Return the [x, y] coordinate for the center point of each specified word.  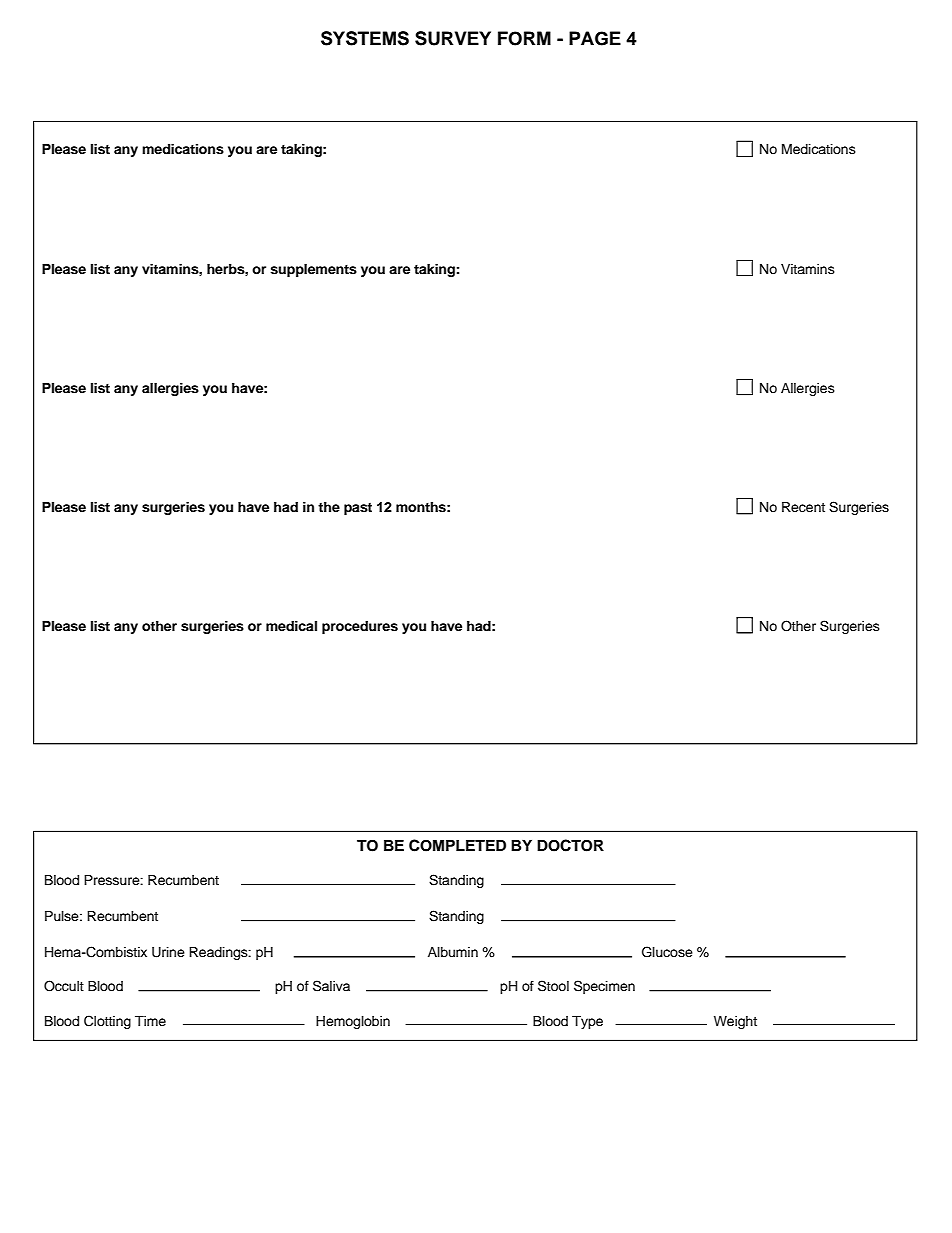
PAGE [595, 38]
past [358, 509]
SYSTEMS [365, 38]
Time [150, 1021]
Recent [803, 507]
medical [291, 626]
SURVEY [453, 38]
